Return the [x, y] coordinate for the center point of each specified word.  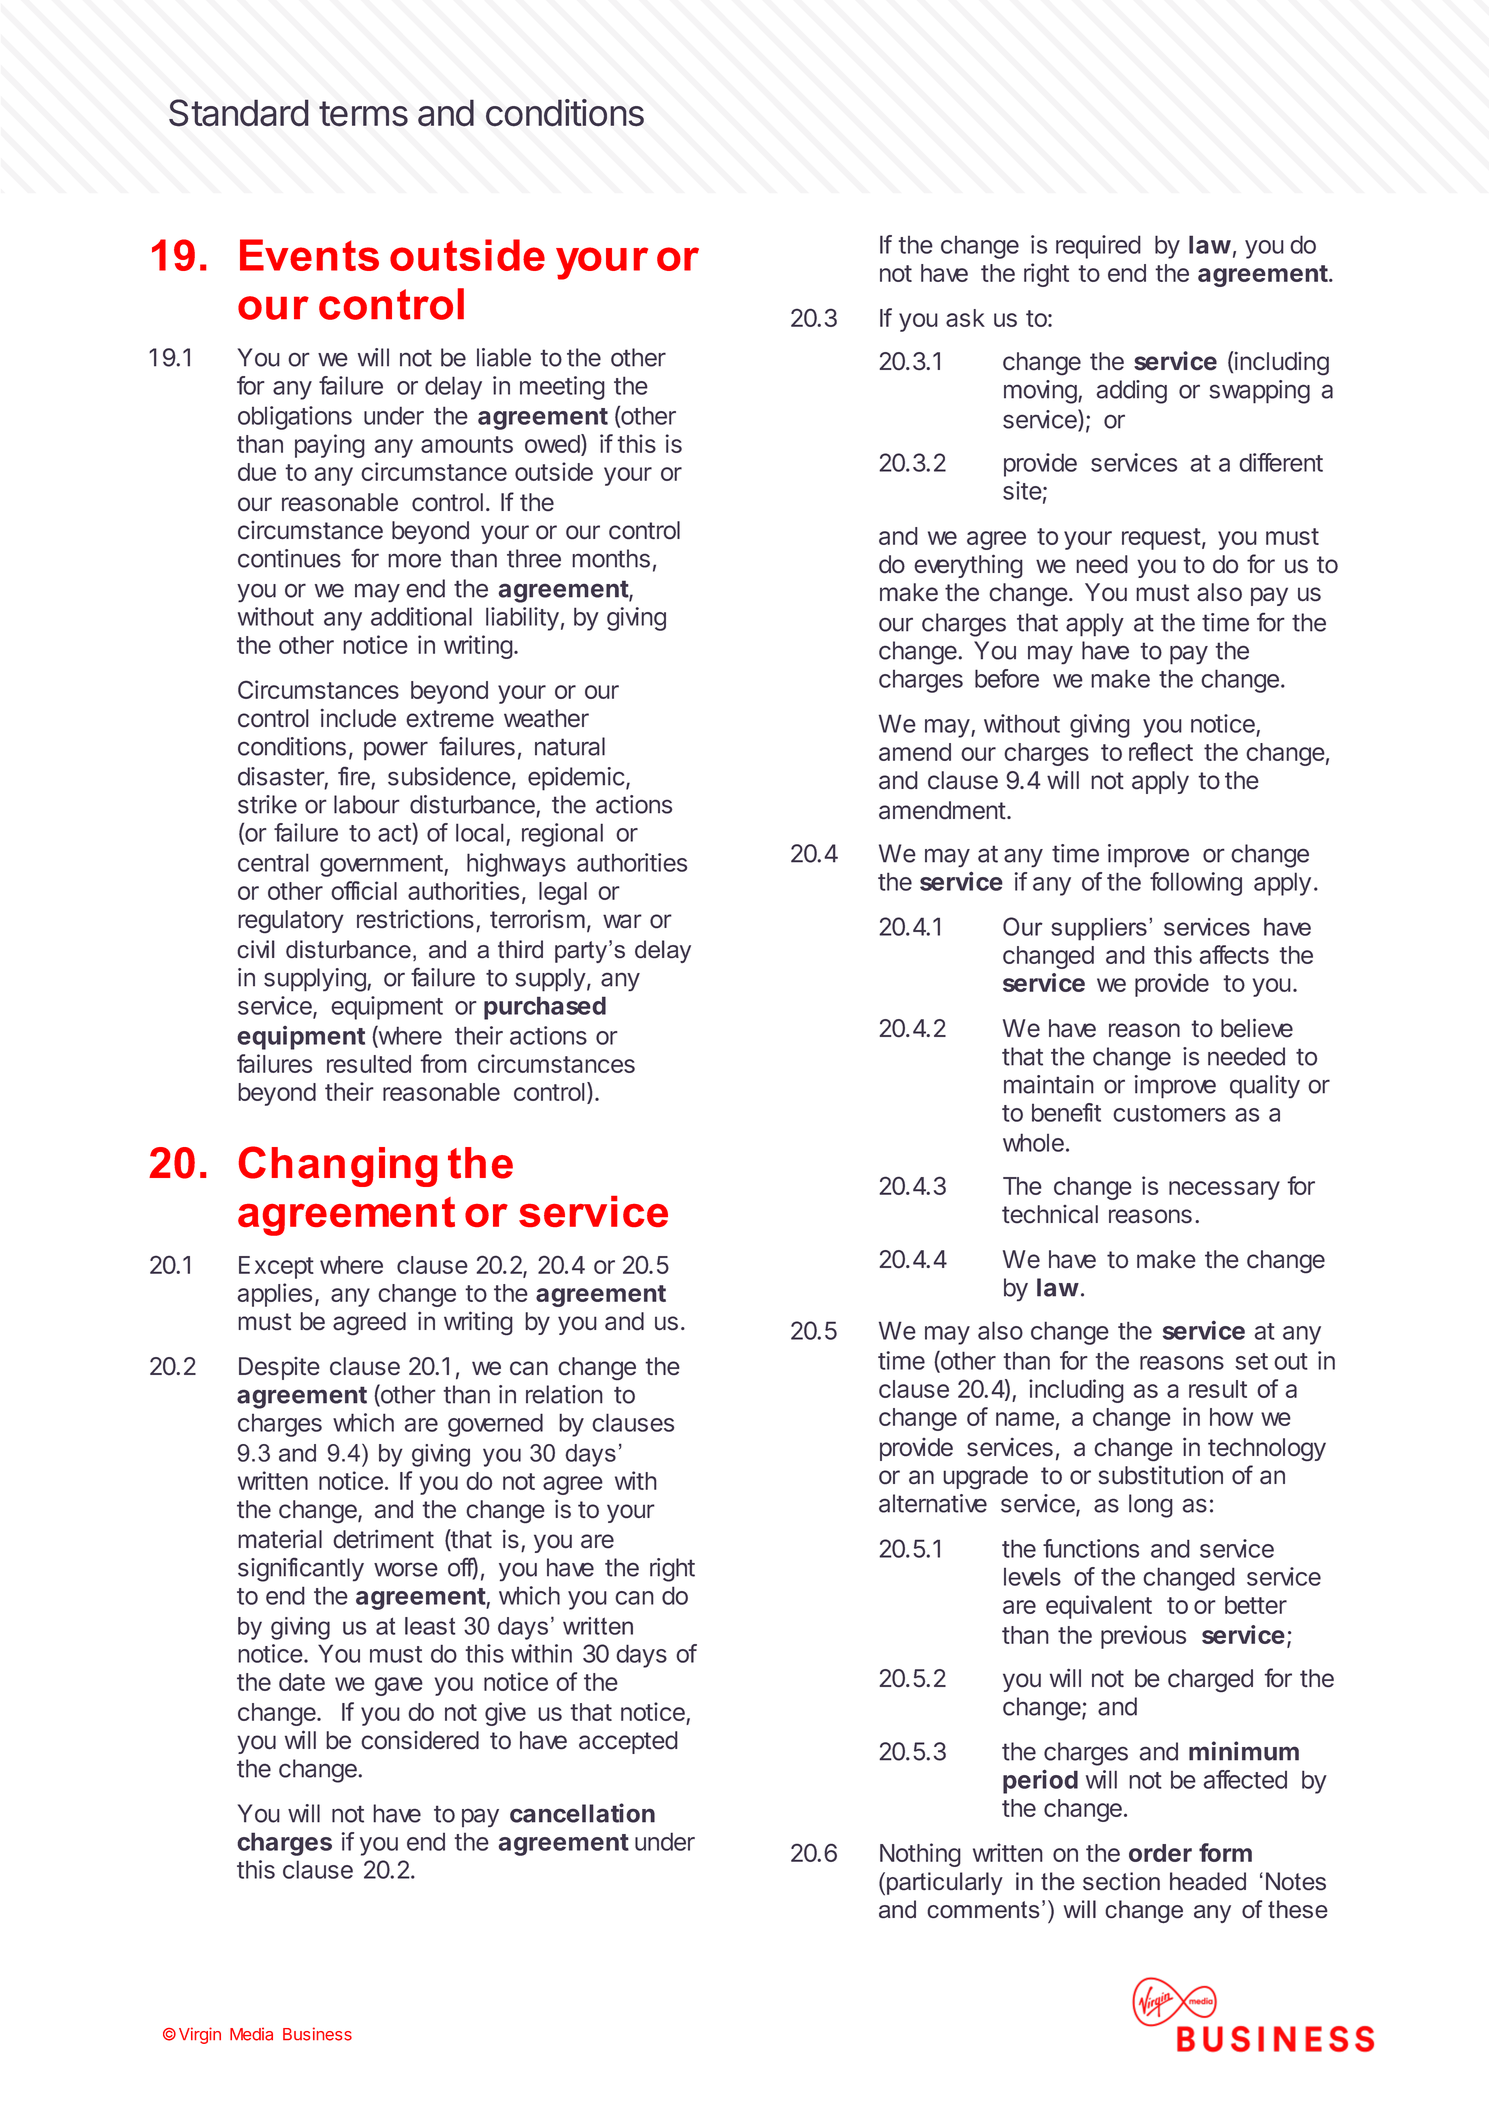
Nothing [920, 1855]
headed [1208, 1881]
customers [1169, 1113]
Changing [338, 1166]
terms [363, 114]
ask [965, 318]
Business [317, 2034]
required [1098, 247]
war [622, 921]
